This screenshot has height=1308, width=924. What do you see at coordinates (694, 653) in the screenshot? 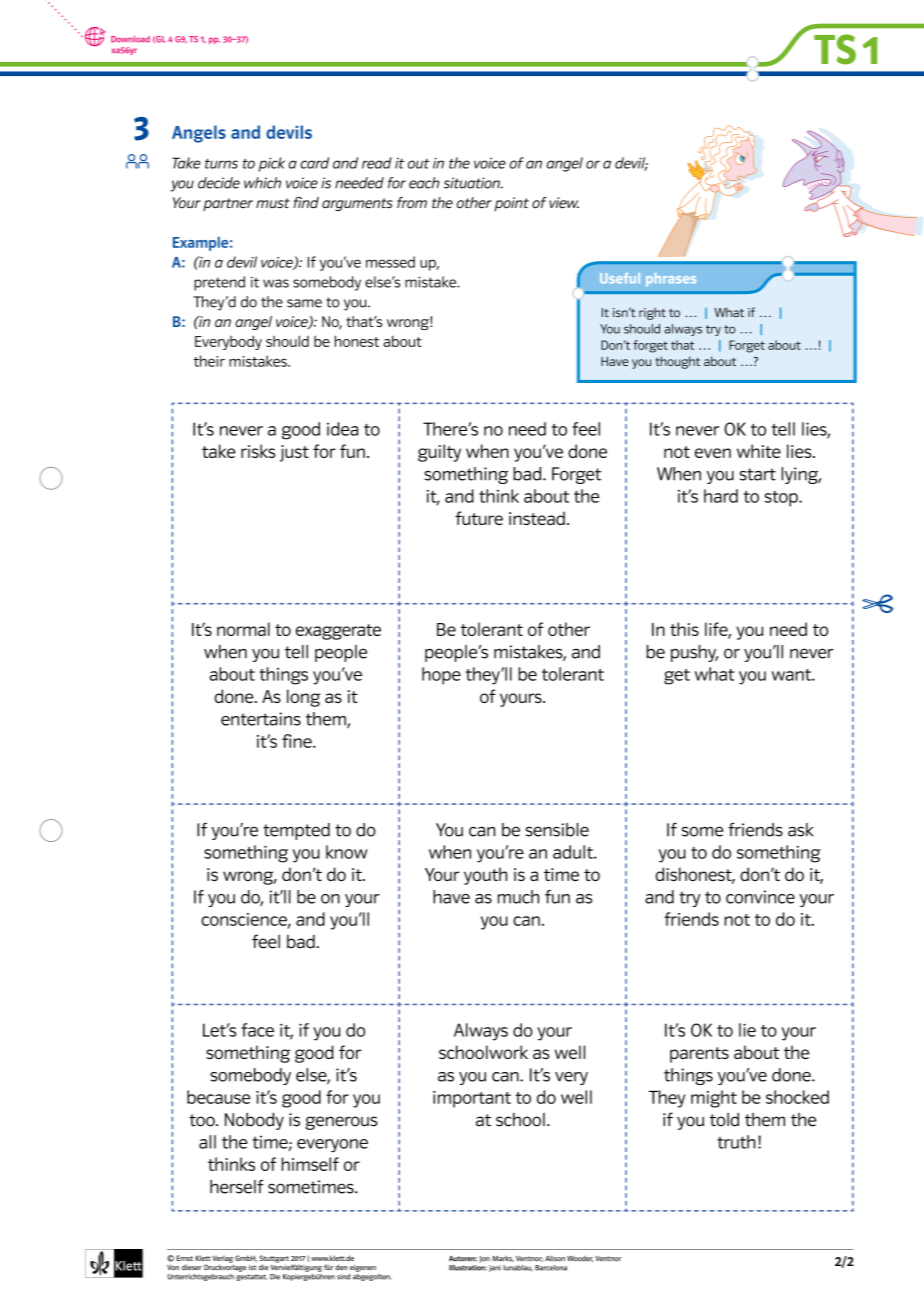
I see `pushy` at bounding box center [694, 653].
